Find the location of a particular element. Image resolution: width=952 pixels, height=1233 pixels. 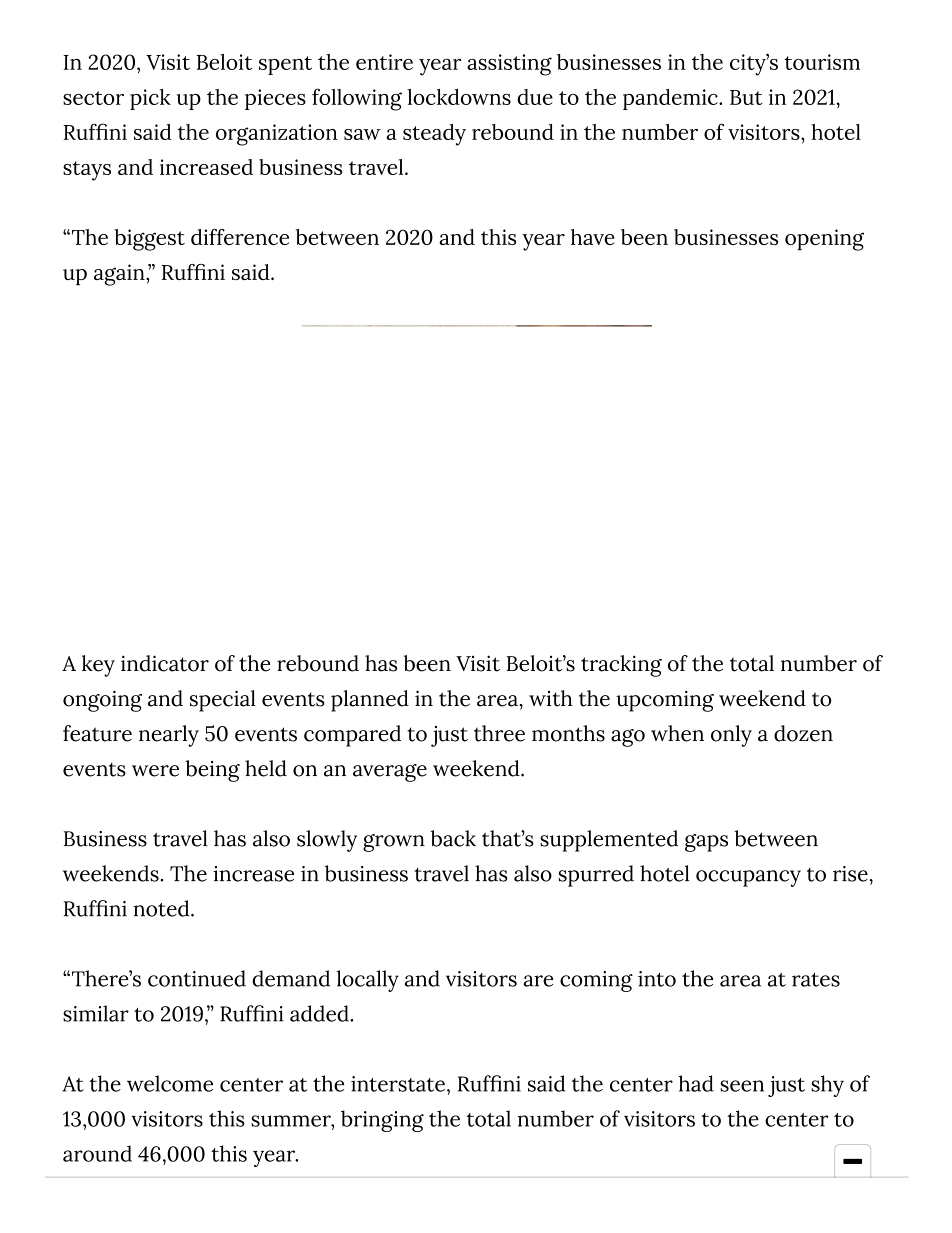

bringing is located at coordinates (382, 1121).
